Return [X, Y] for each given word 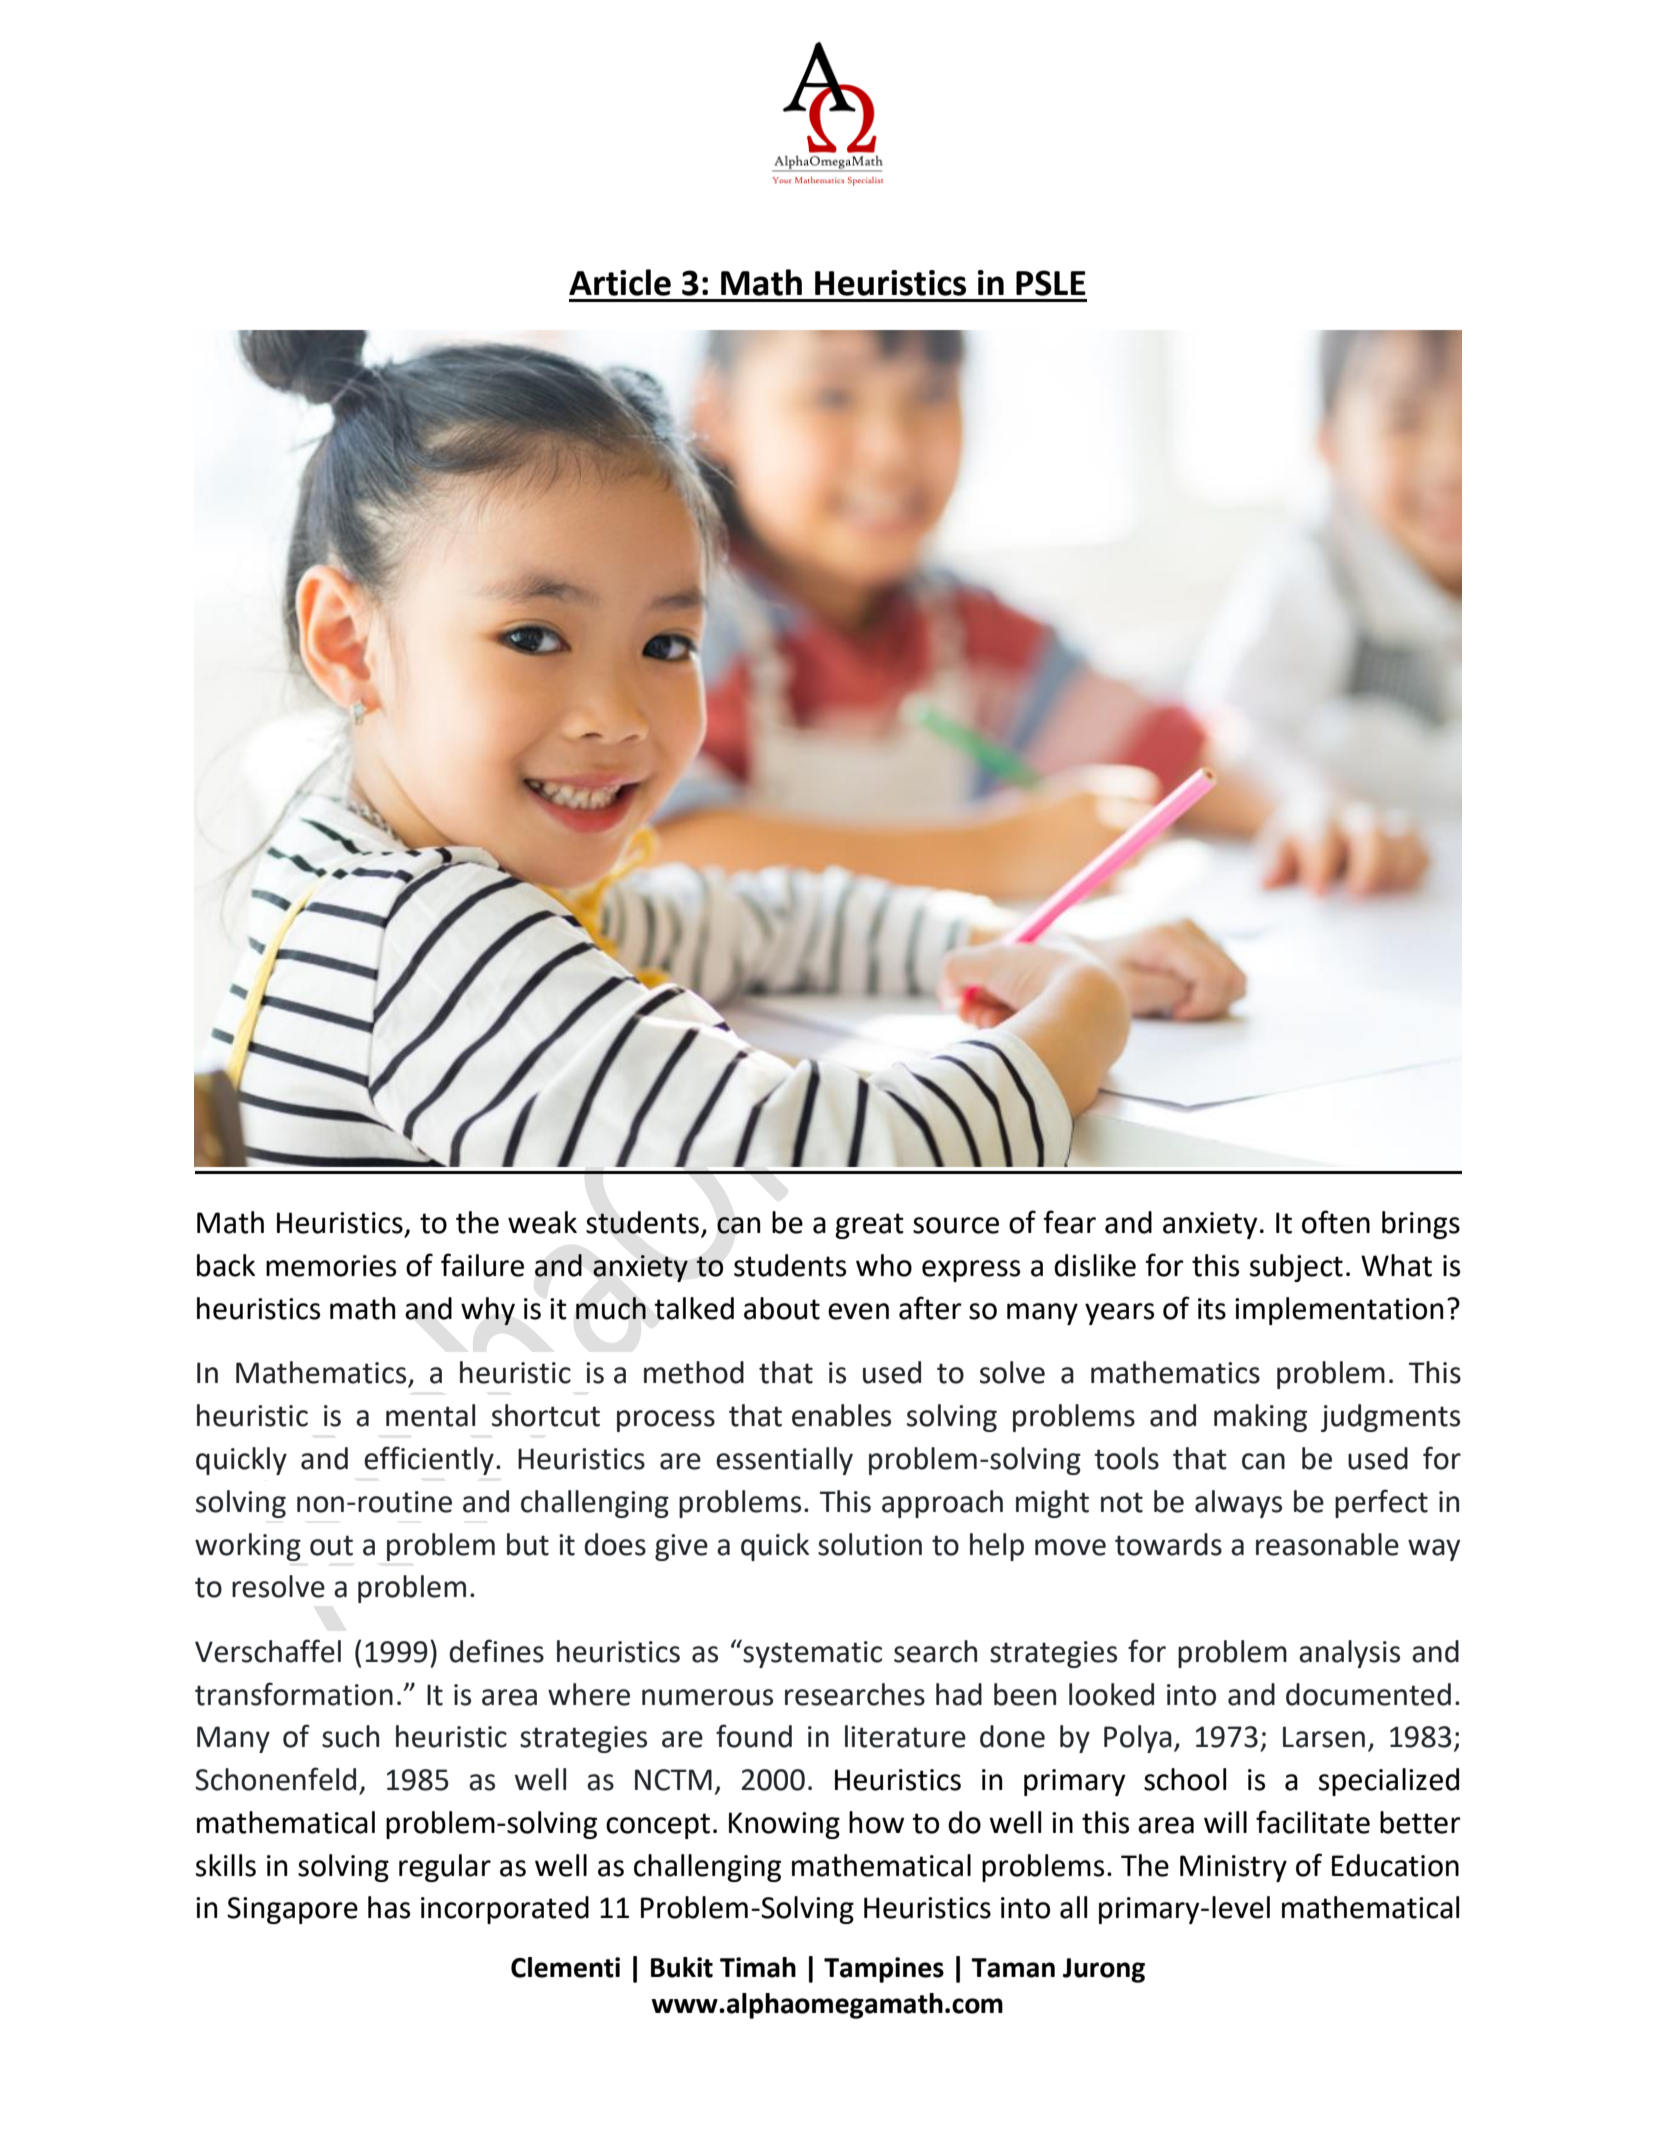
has [389, 1907]
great [869, 1226]
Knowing [784, 1825]
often [1336, 1222]
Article [620, 282]
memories [331, 1266]
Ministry [1233, 1868]
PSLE [1051, 283]
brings [1421, 1225]
